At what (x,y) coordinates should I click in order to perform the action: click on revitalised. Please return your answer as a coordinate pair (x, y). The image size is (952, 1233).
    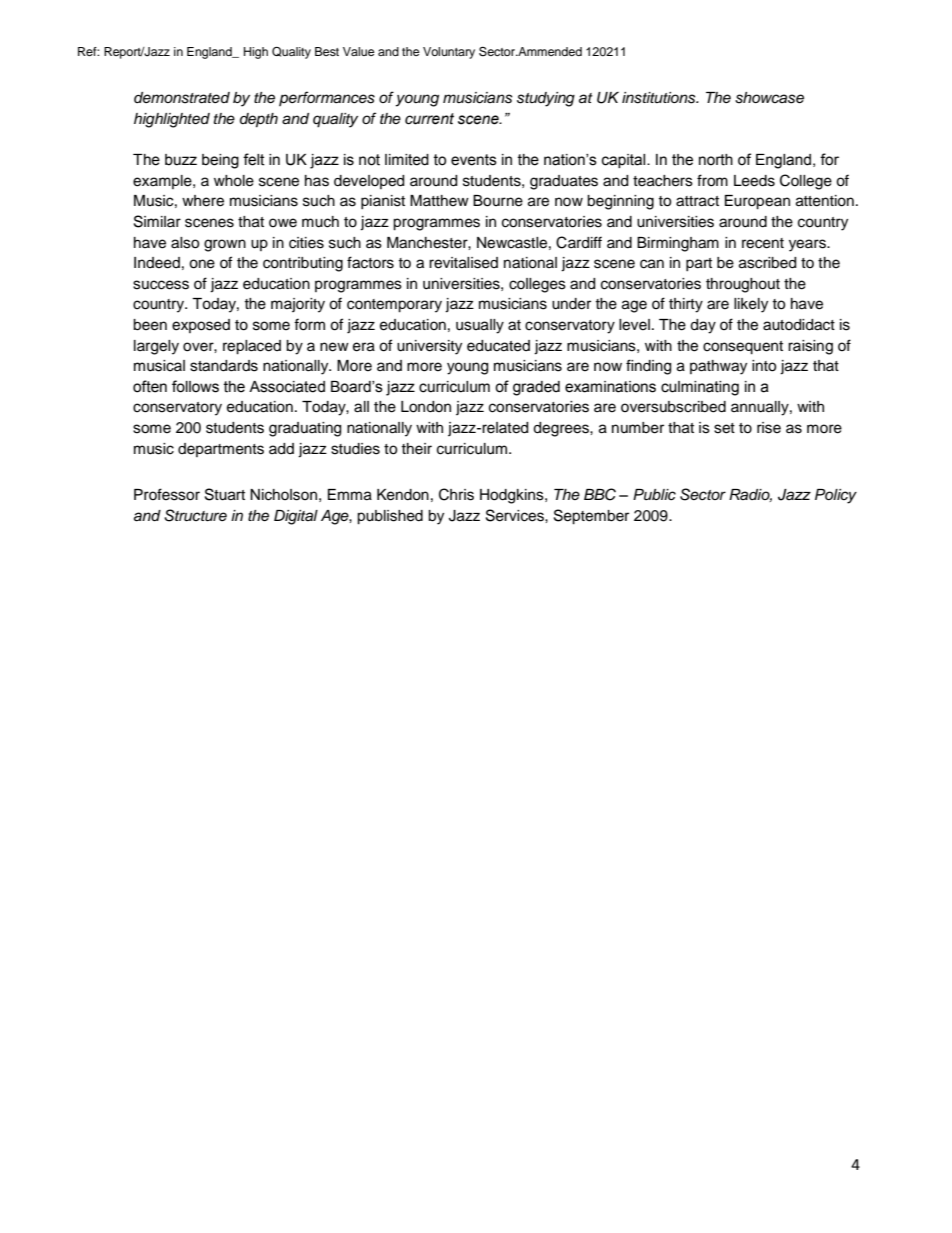
    Looking at the image, I should click on (463, 263).
